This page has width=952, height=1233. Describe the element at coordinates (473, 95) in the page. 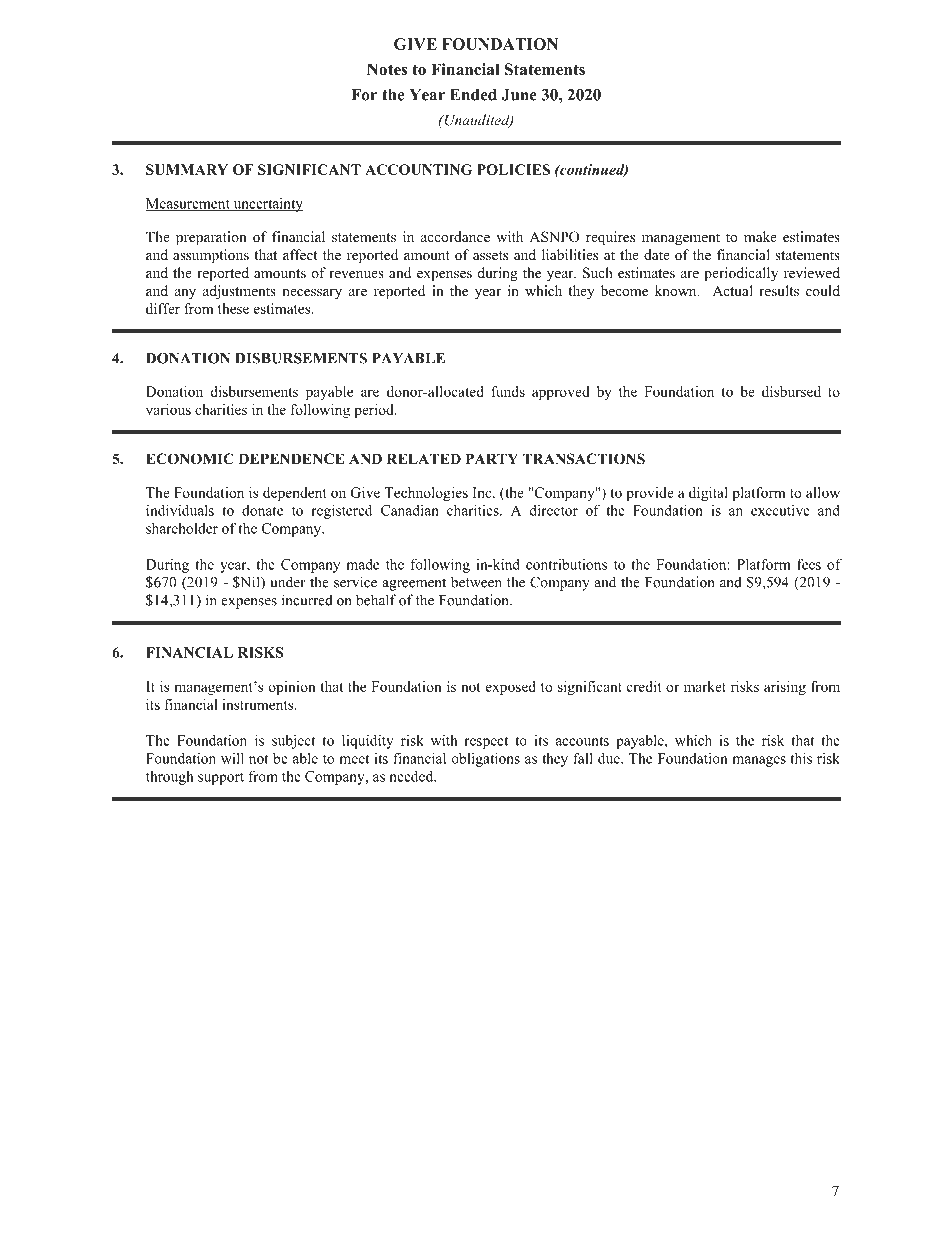

I see `Ended` at that location.
